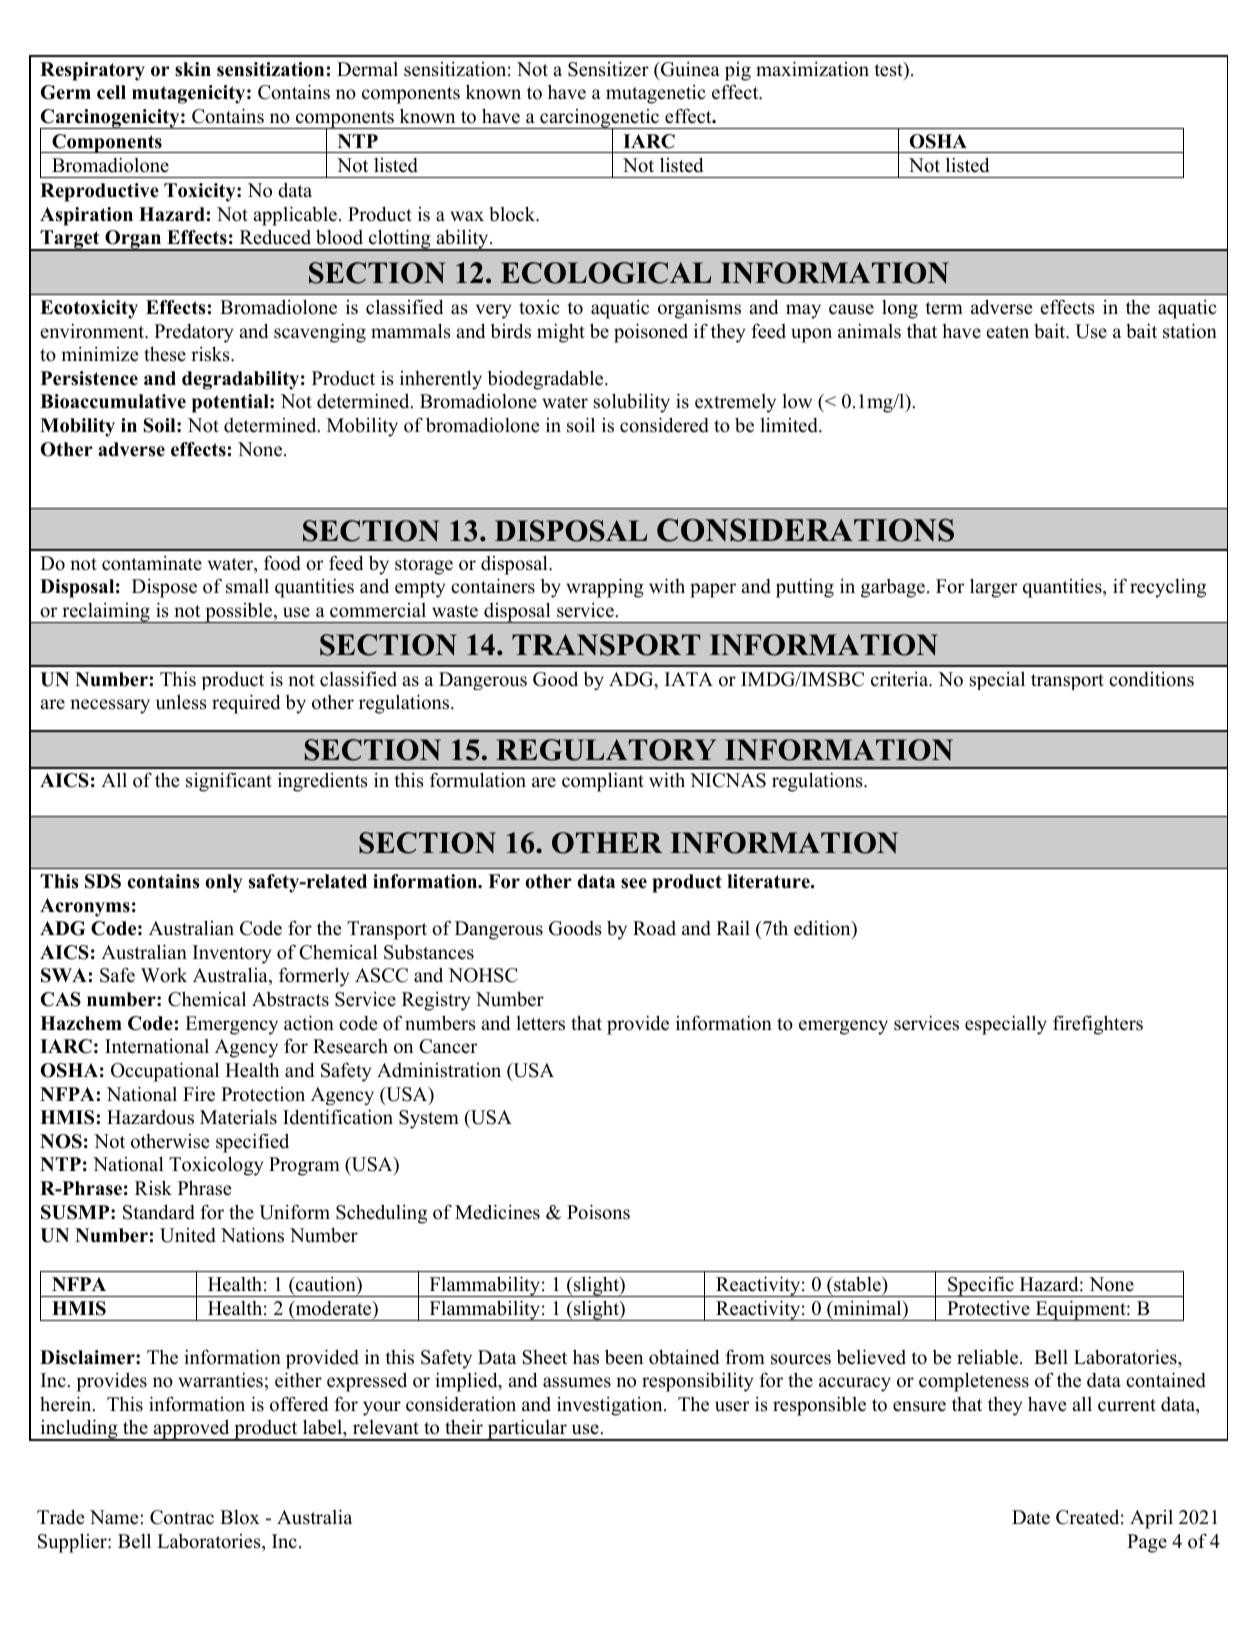  I want to click on Date, so click(1031, 1517).
